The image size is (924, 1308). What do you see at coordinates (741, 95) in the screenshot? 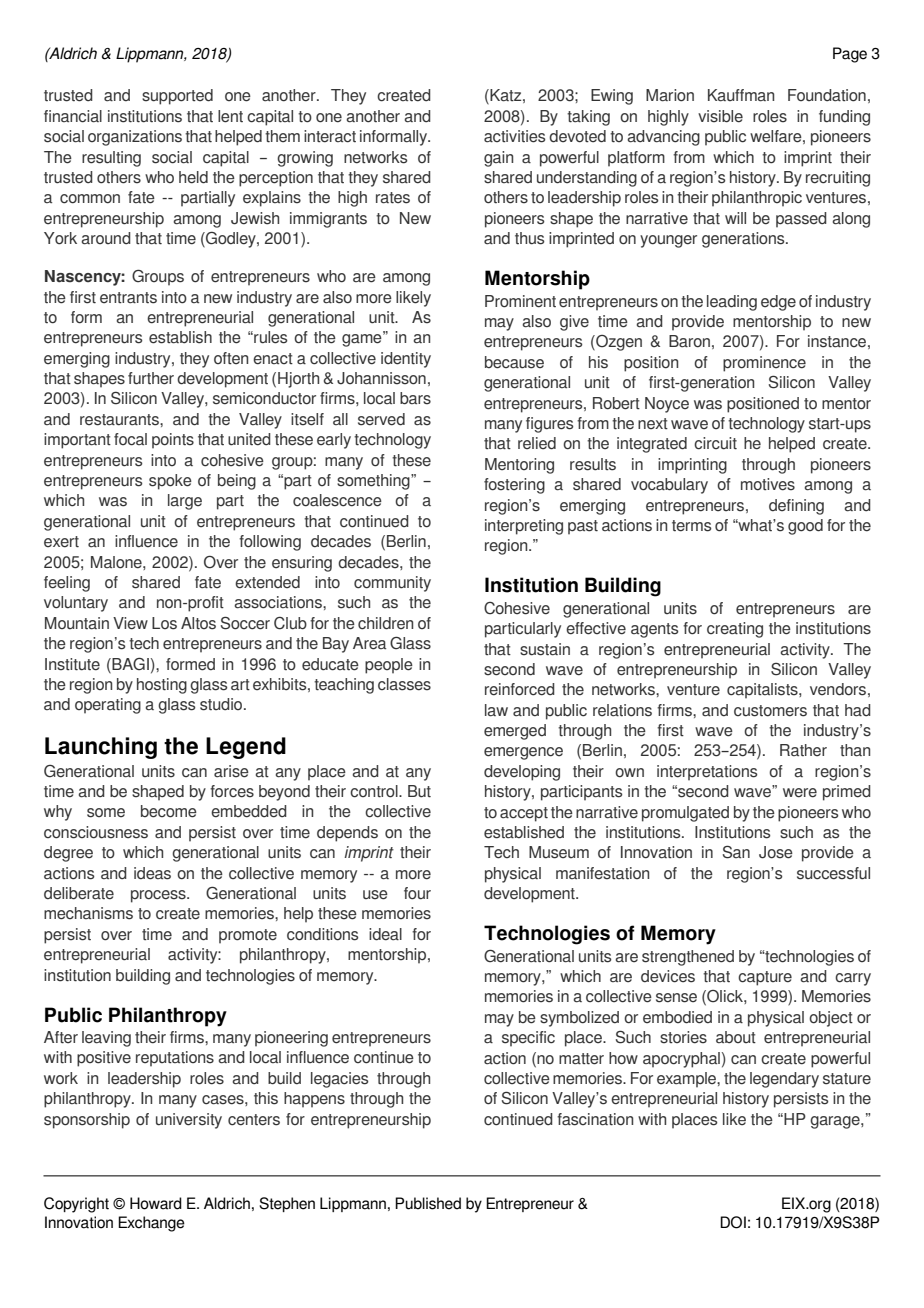
I see `Kauffman` at bounding box center [741, 95].
